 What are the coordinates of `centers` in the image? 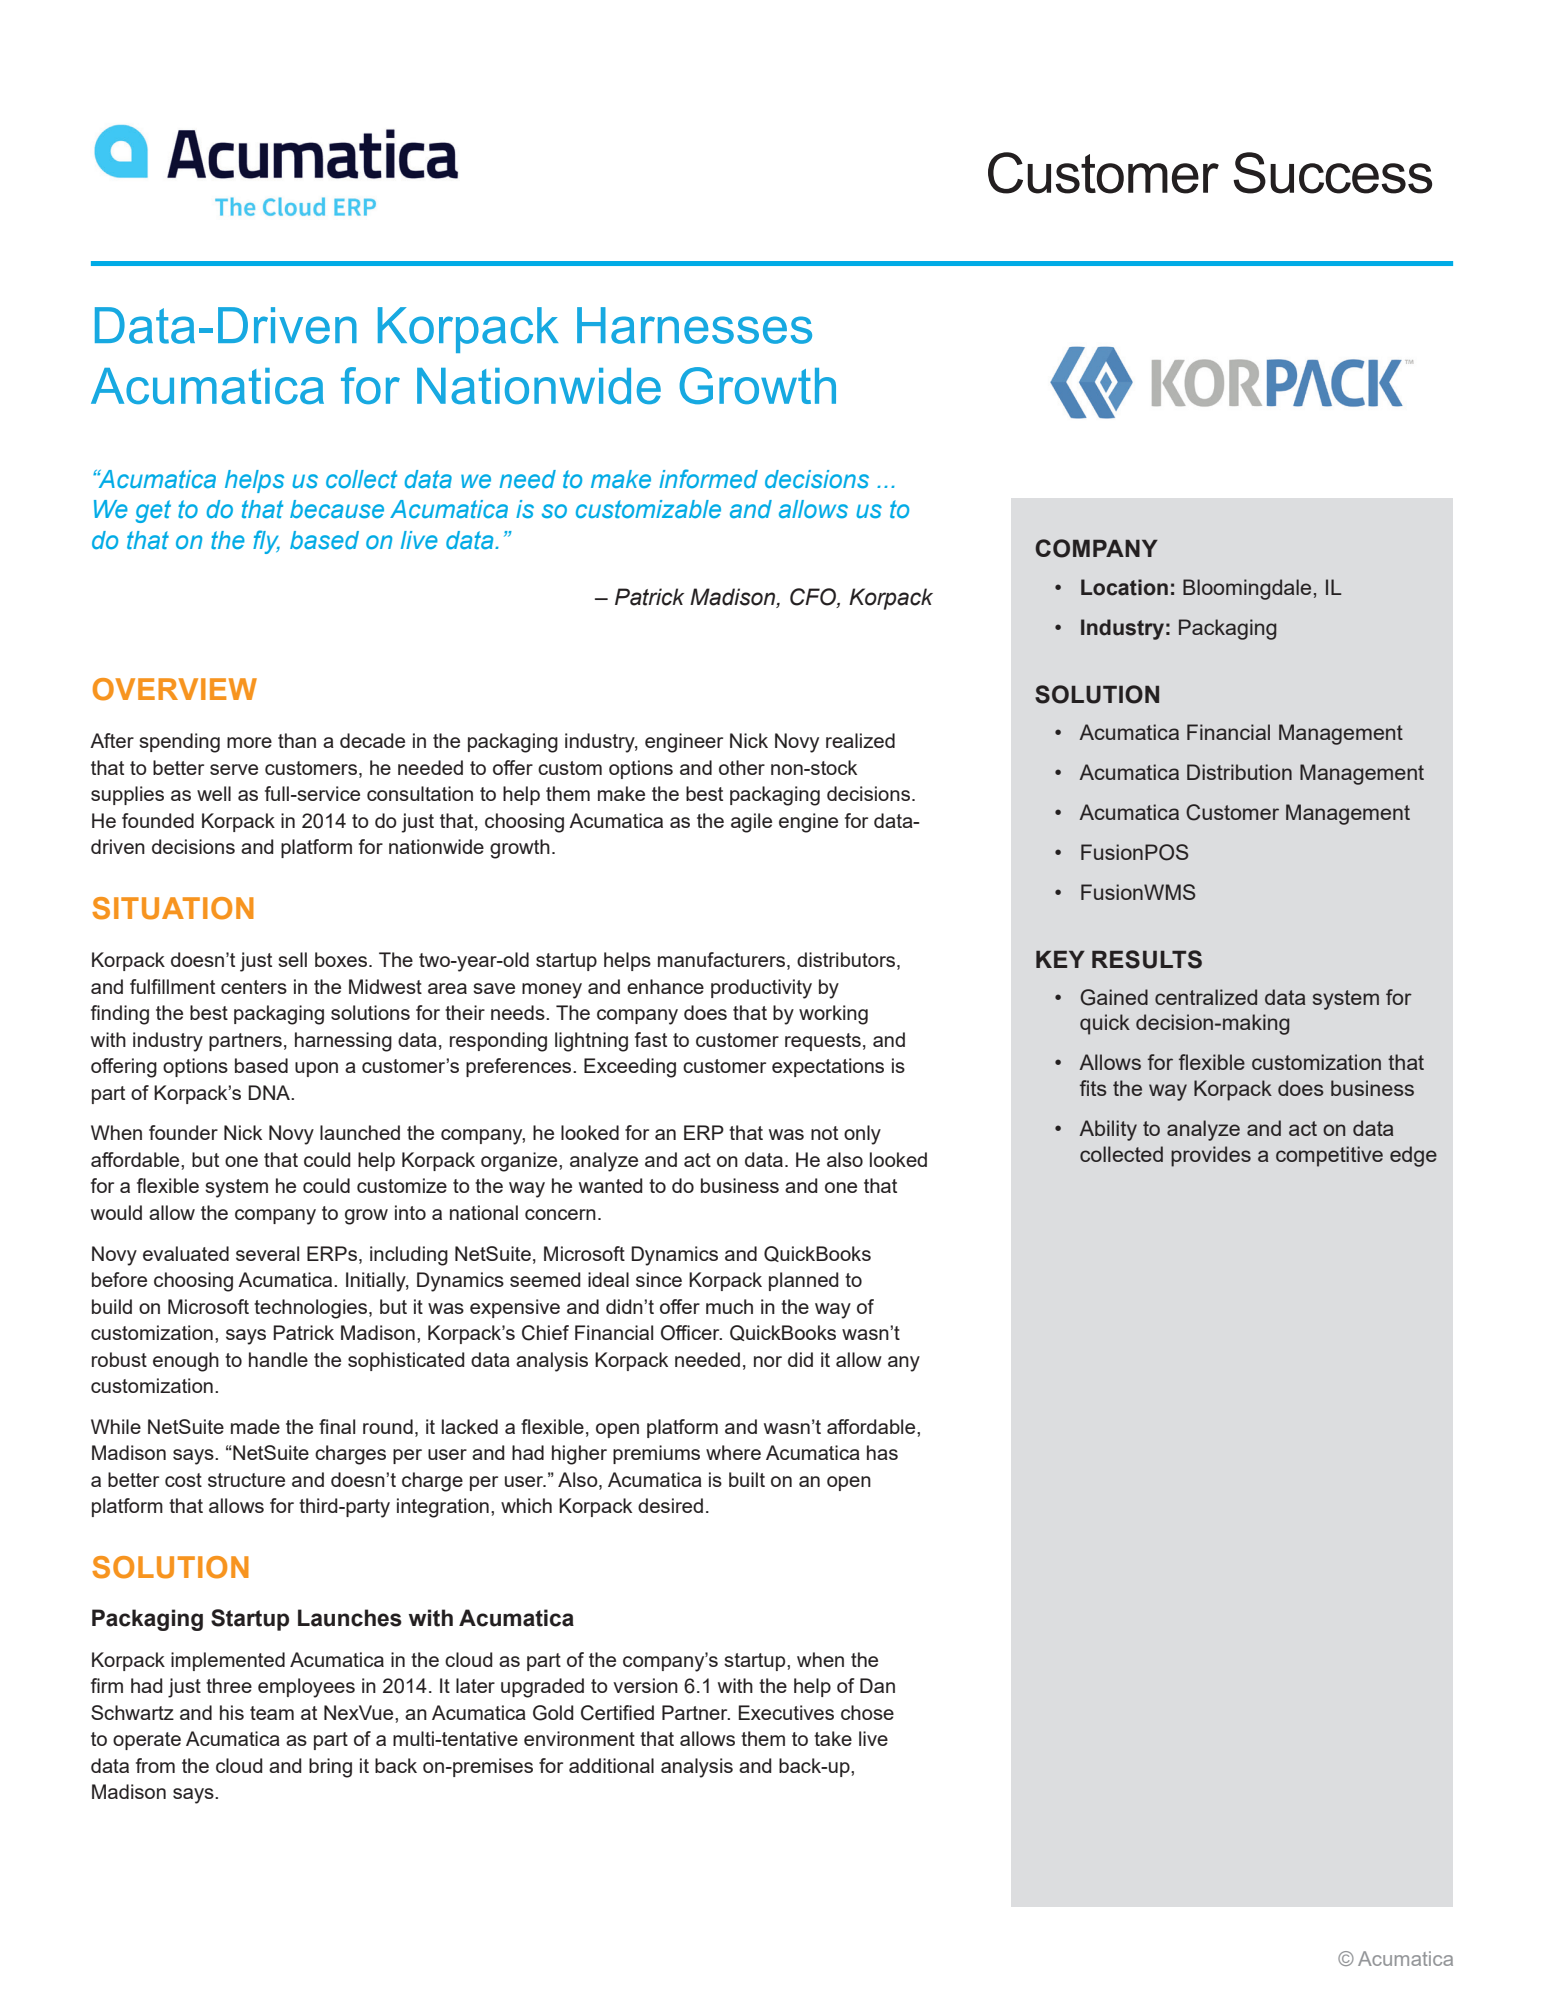 It's located at (254, 987).
